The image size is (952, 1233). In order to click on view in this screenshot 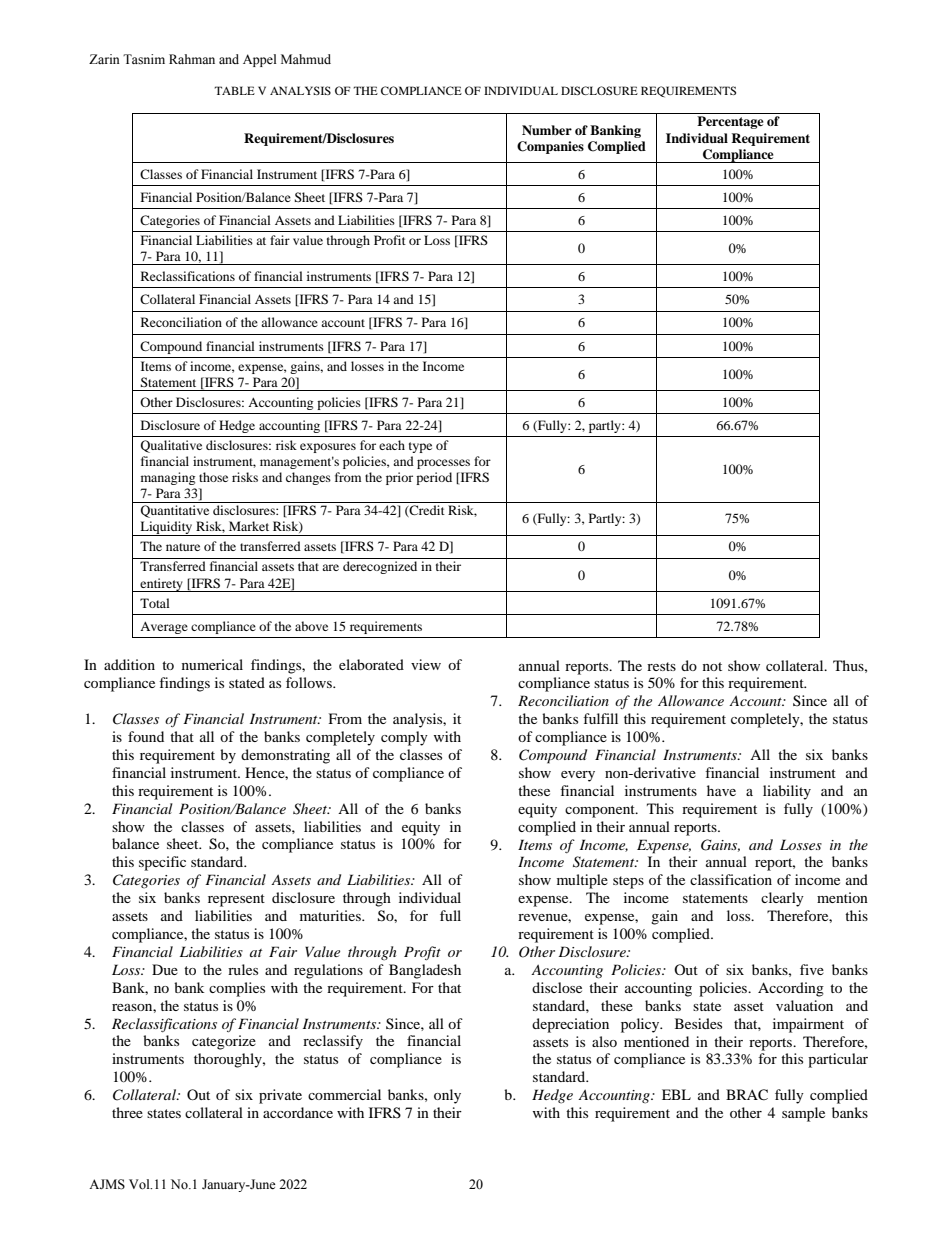, I will do `click(426, 664)`.
